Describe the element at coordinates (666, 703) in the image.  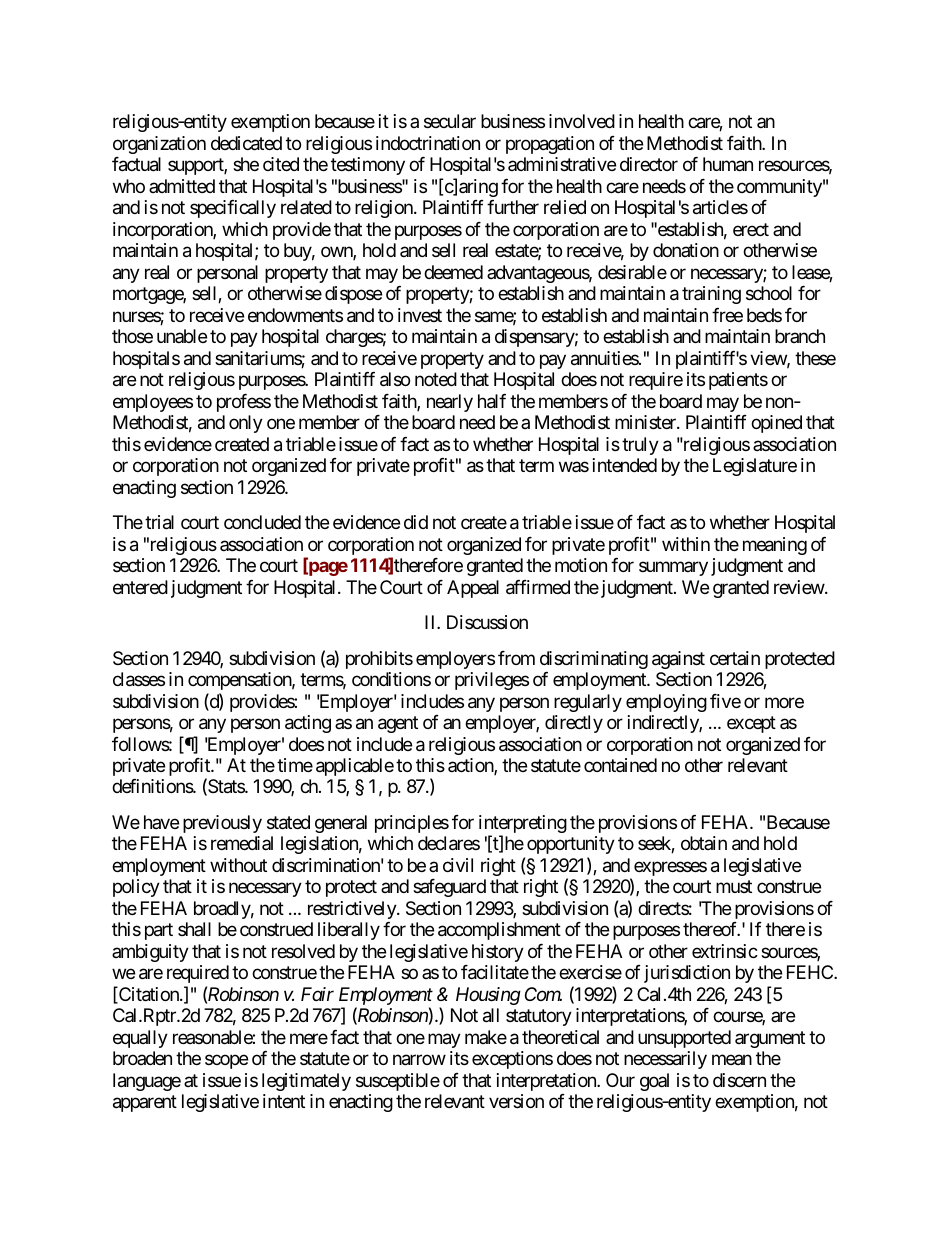
I see `employing` at that location.
